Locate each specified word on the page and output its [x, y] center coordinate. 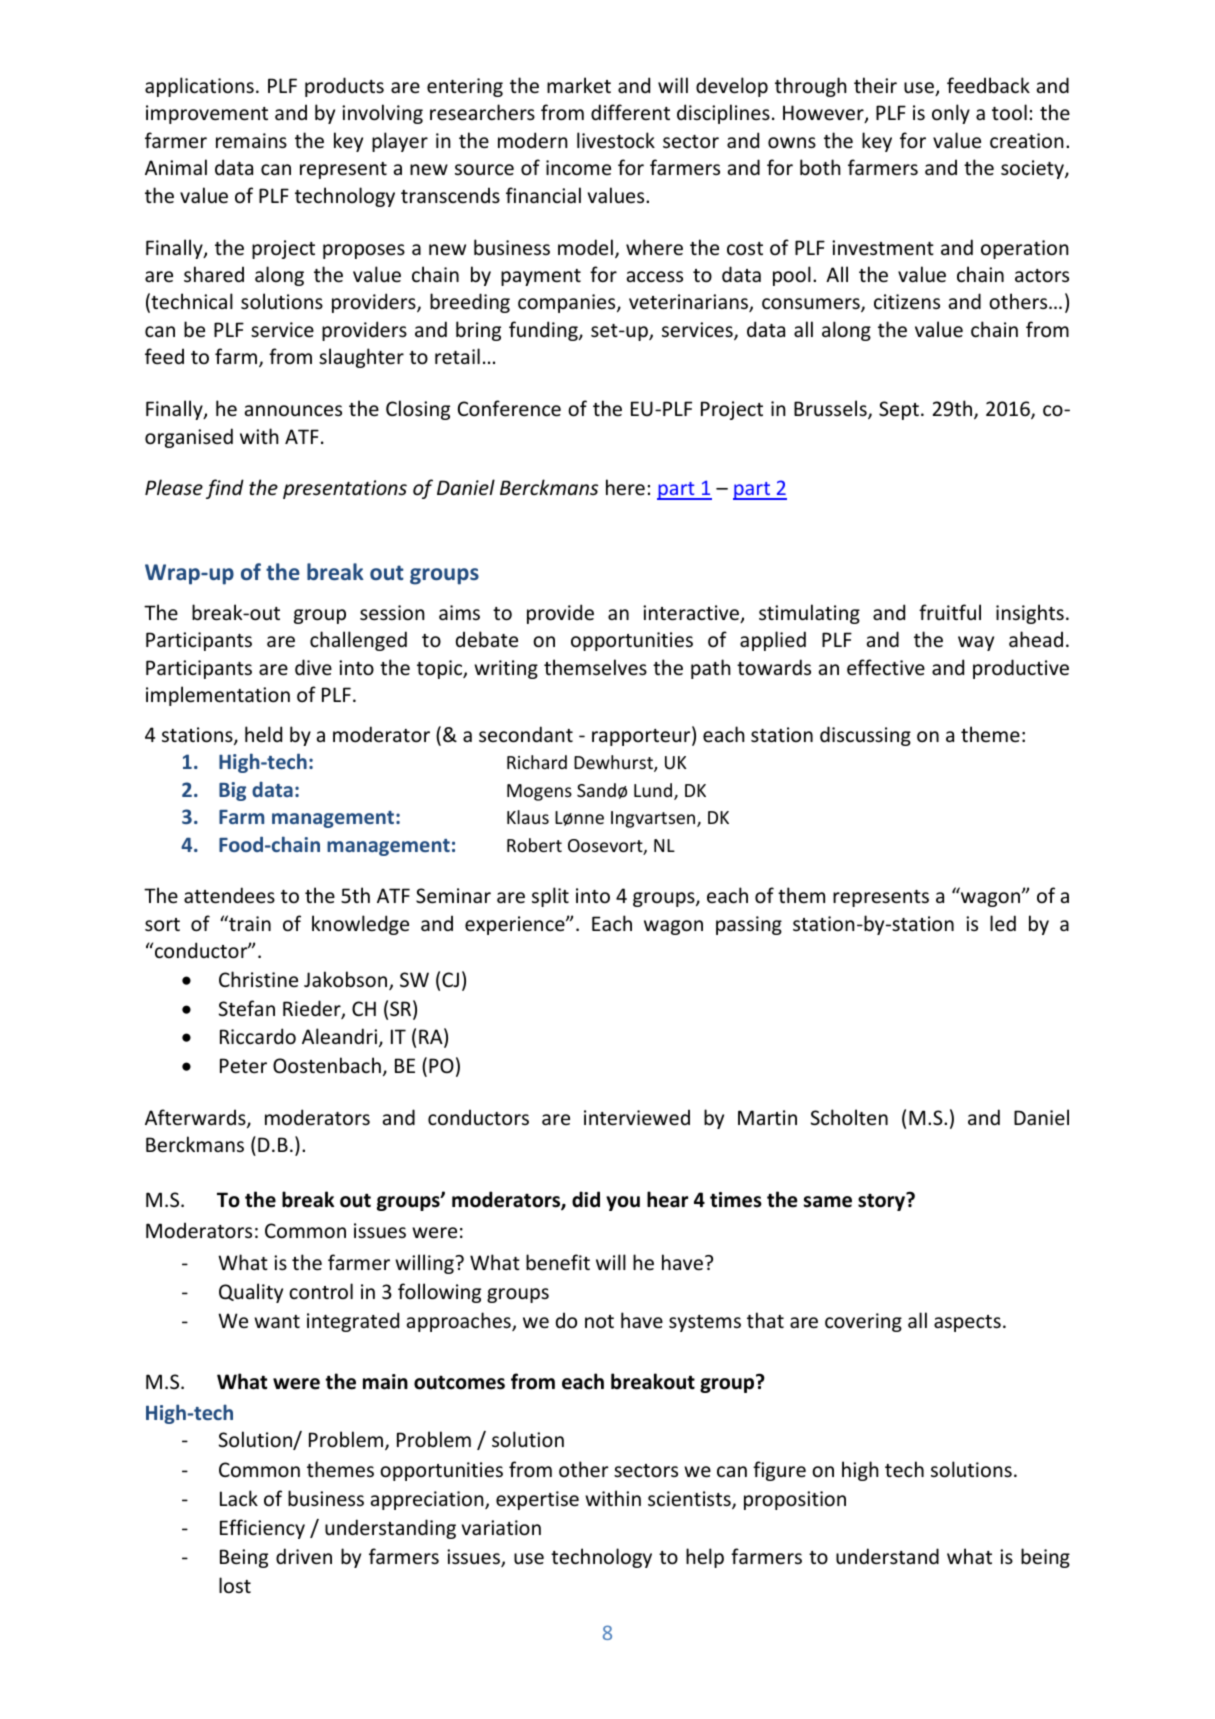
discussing [865, 736]
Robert [534, 845]
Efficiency [262, 1529]
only [951, 114]
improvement [207, 114]
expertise [537, 1500]
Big [232, 791]
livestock [616, 140]
